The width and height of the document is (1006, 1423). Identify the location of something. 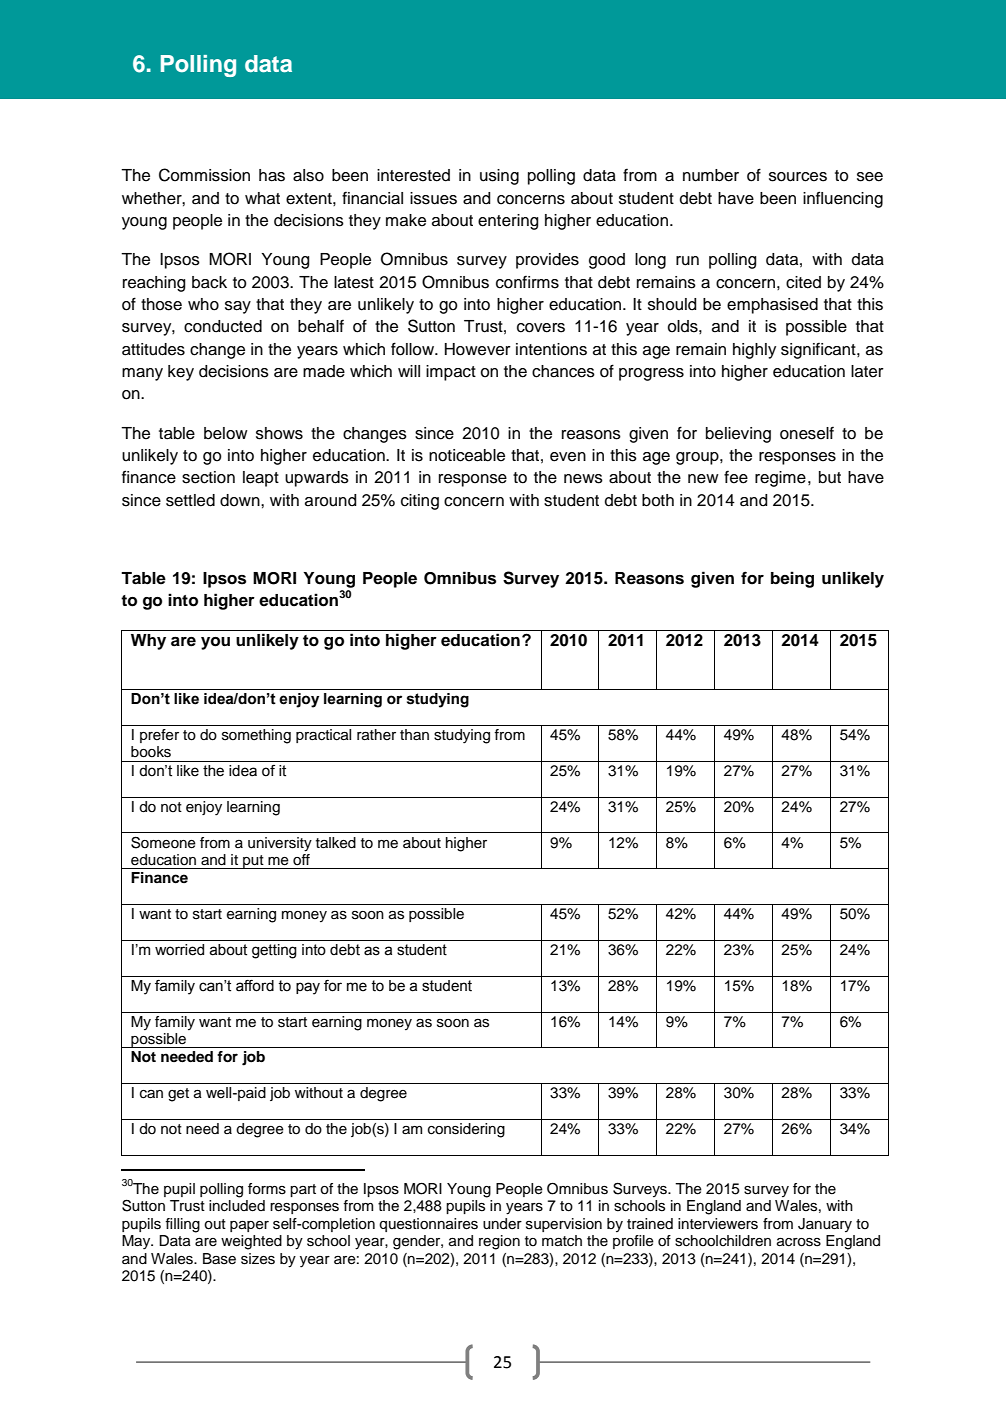
(256, 736).
